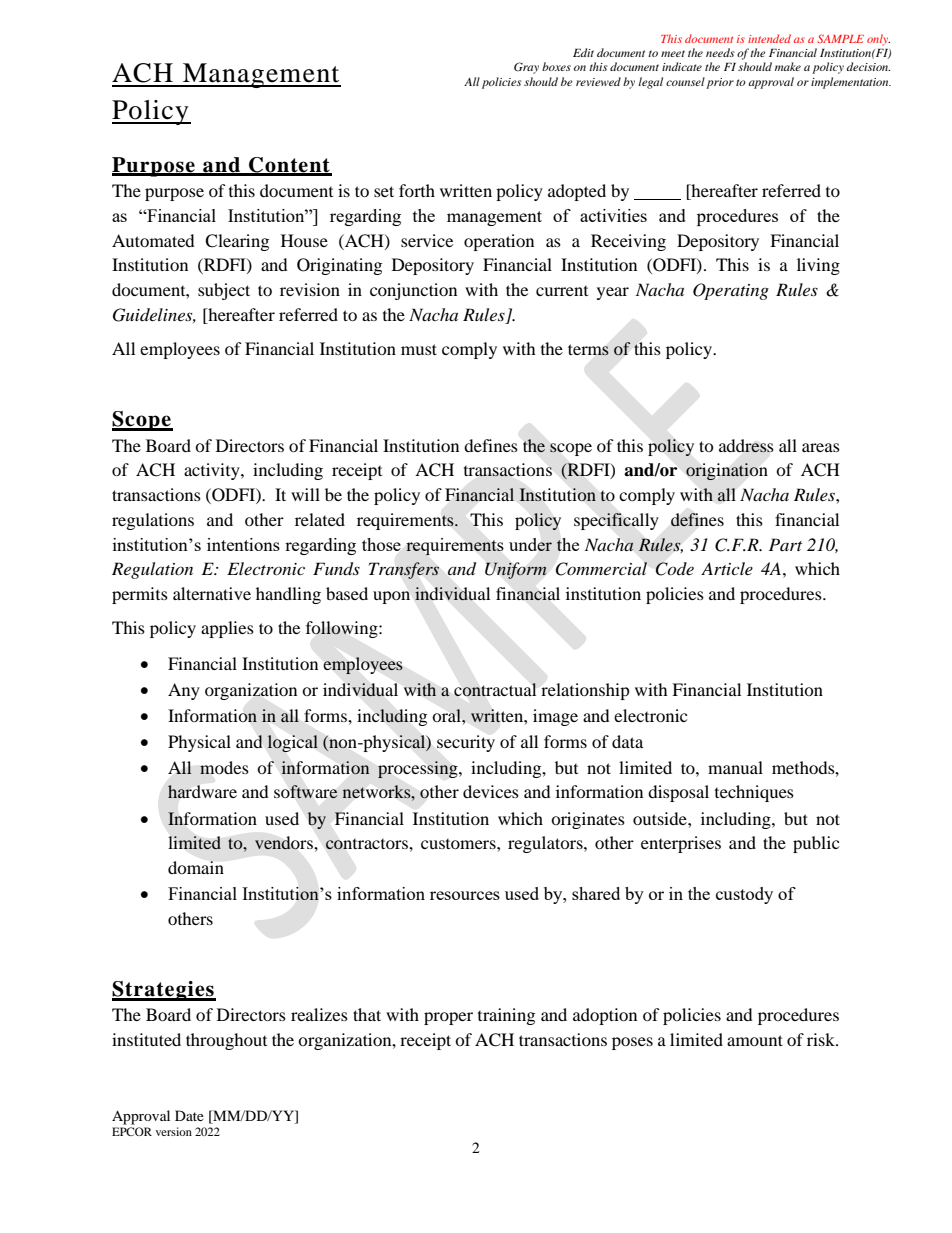 Image resolution: width=952 pixels, height=1233 pixels. I want to click on amount, so click(755, 1040).
